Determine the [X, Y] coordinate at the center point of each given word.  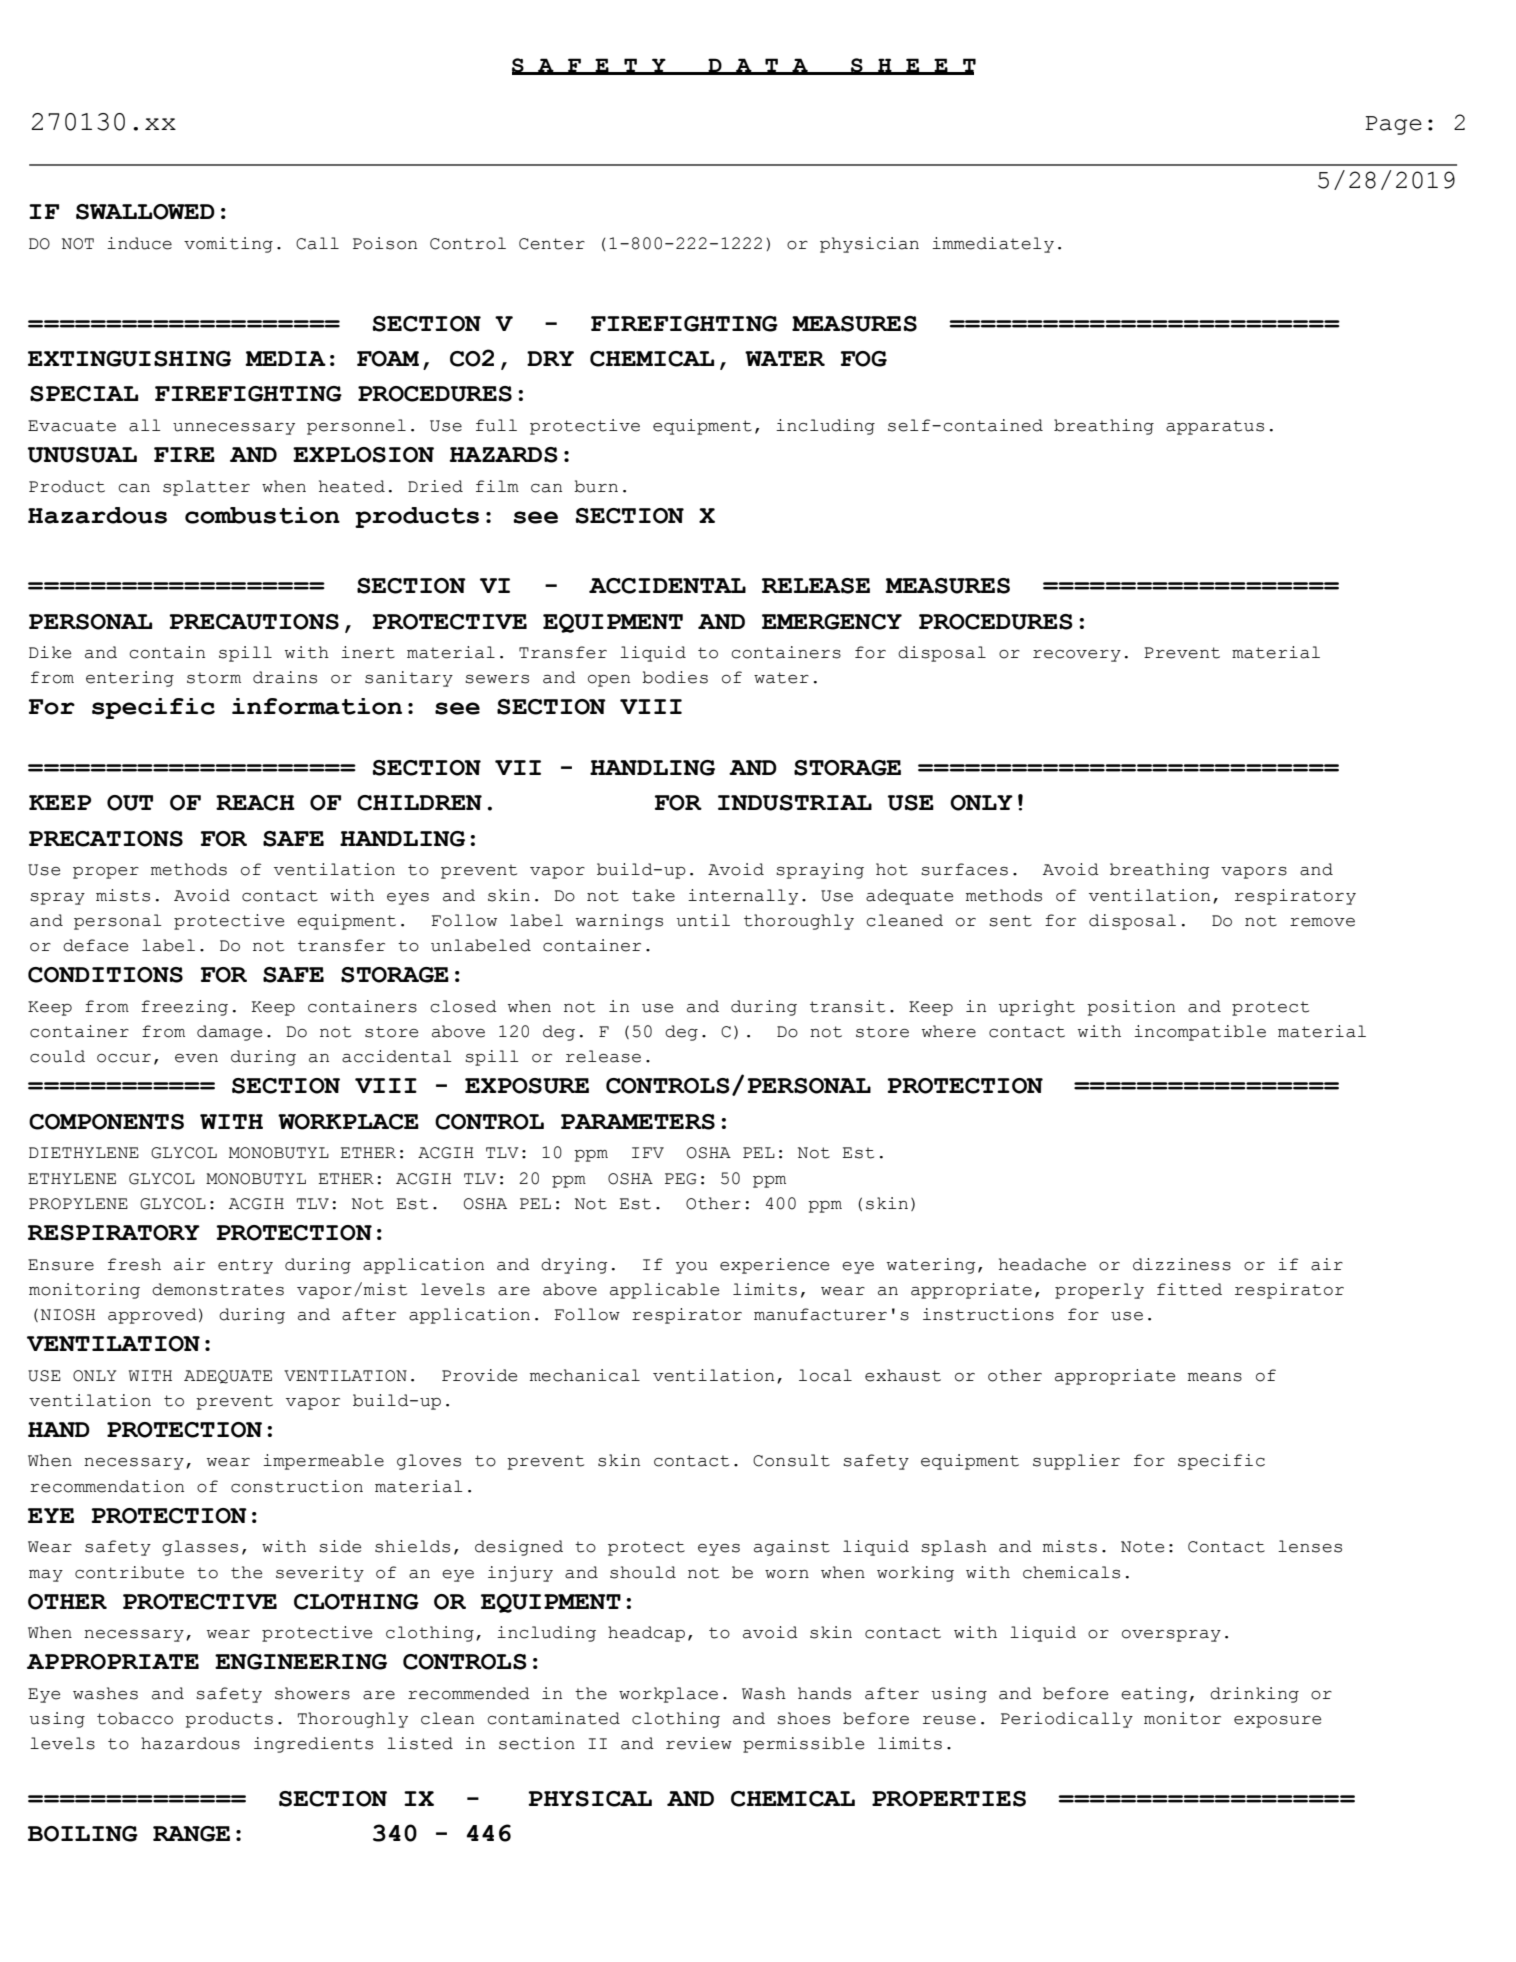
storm [214, 678]
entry [245, 1266]
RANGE [191, 1834]
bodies [675, 677]
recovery [1077, 656]
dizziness [1182, 1264]
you [691, 1268]
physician [869, 245]
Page [1393, 125]
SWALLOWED [145, 212]
